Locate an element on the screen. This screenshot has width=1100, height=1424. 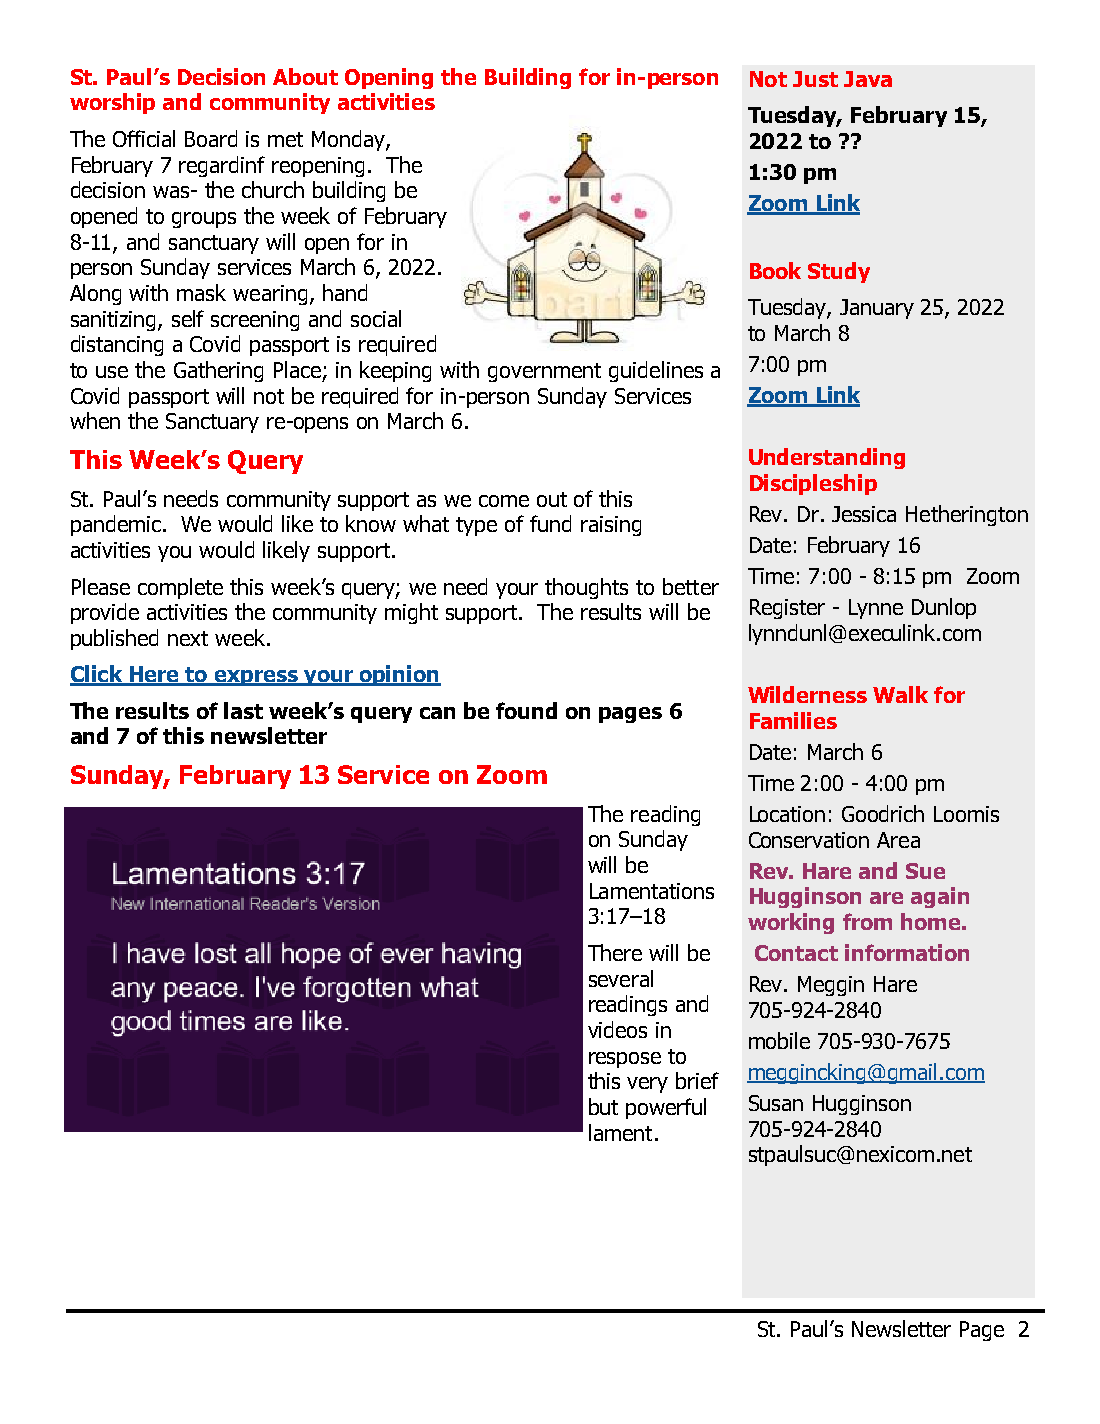
Area is located at coordinates (898, 840).
